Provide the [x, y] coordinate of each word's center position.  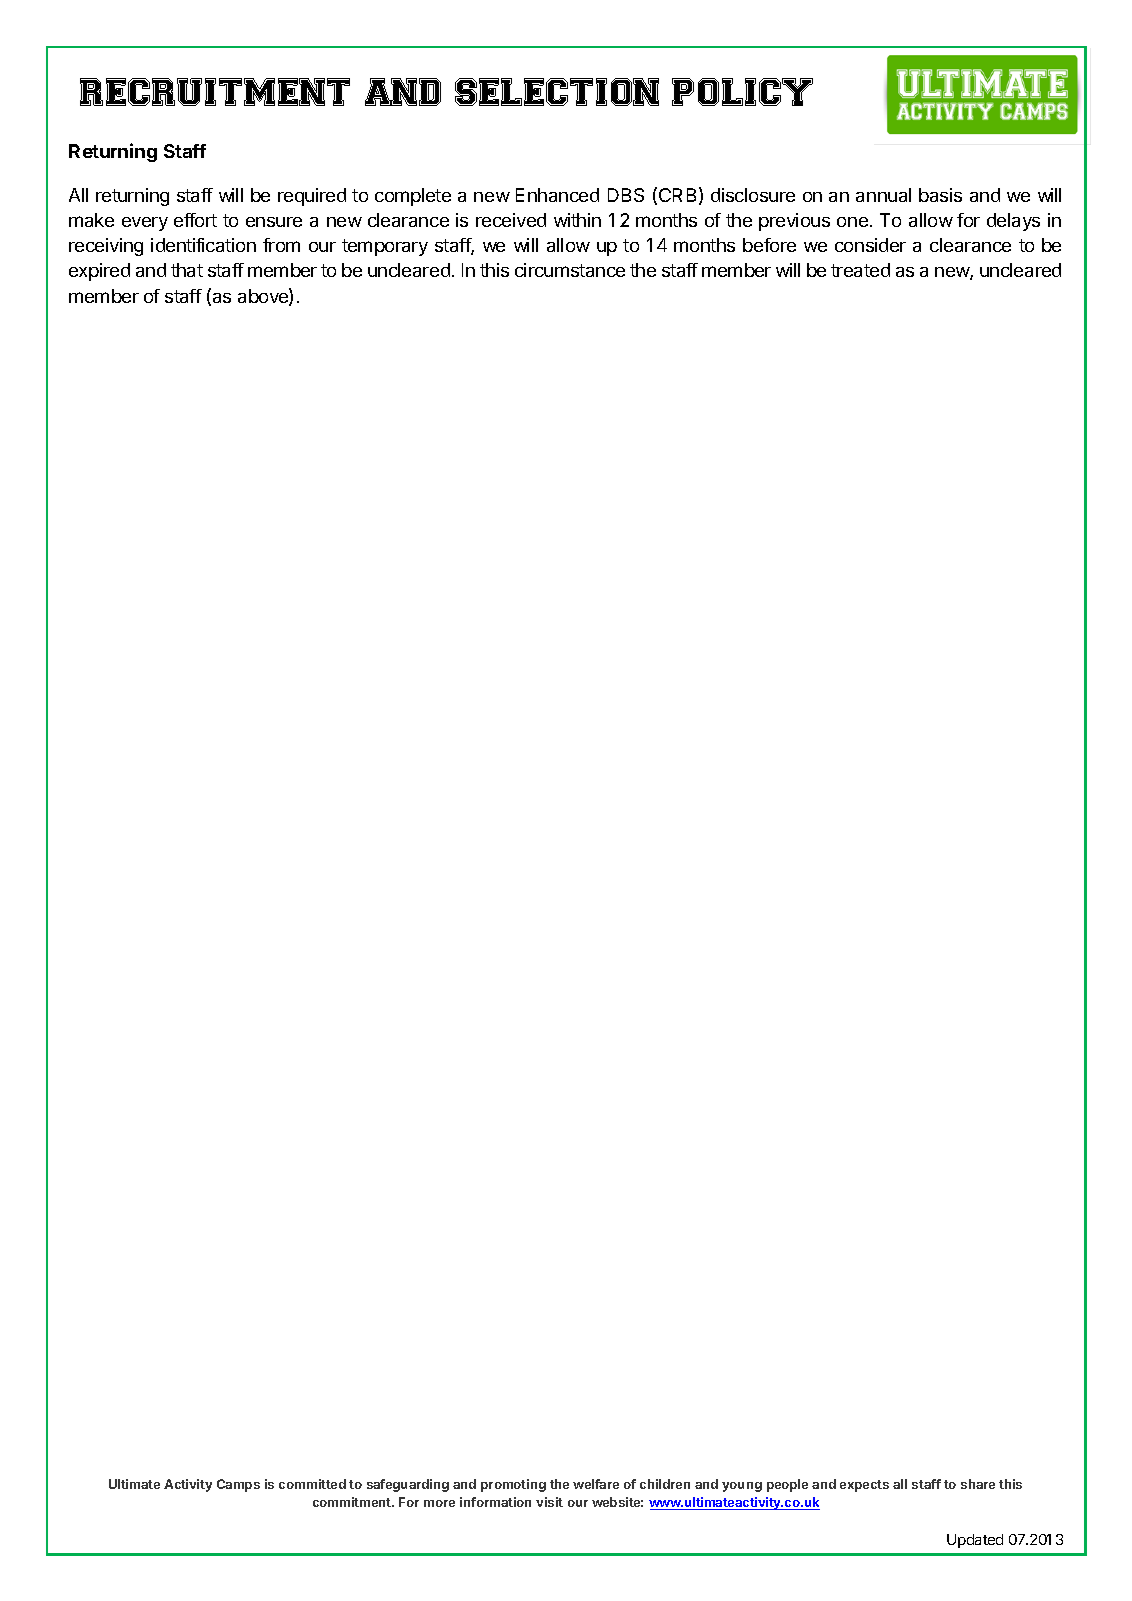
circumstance [570, 270]
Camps [238, 1485]
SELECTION [557, 92]
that [187, 270]
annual [883, 195]
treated [860, 270]
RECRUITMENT [215, 92]
